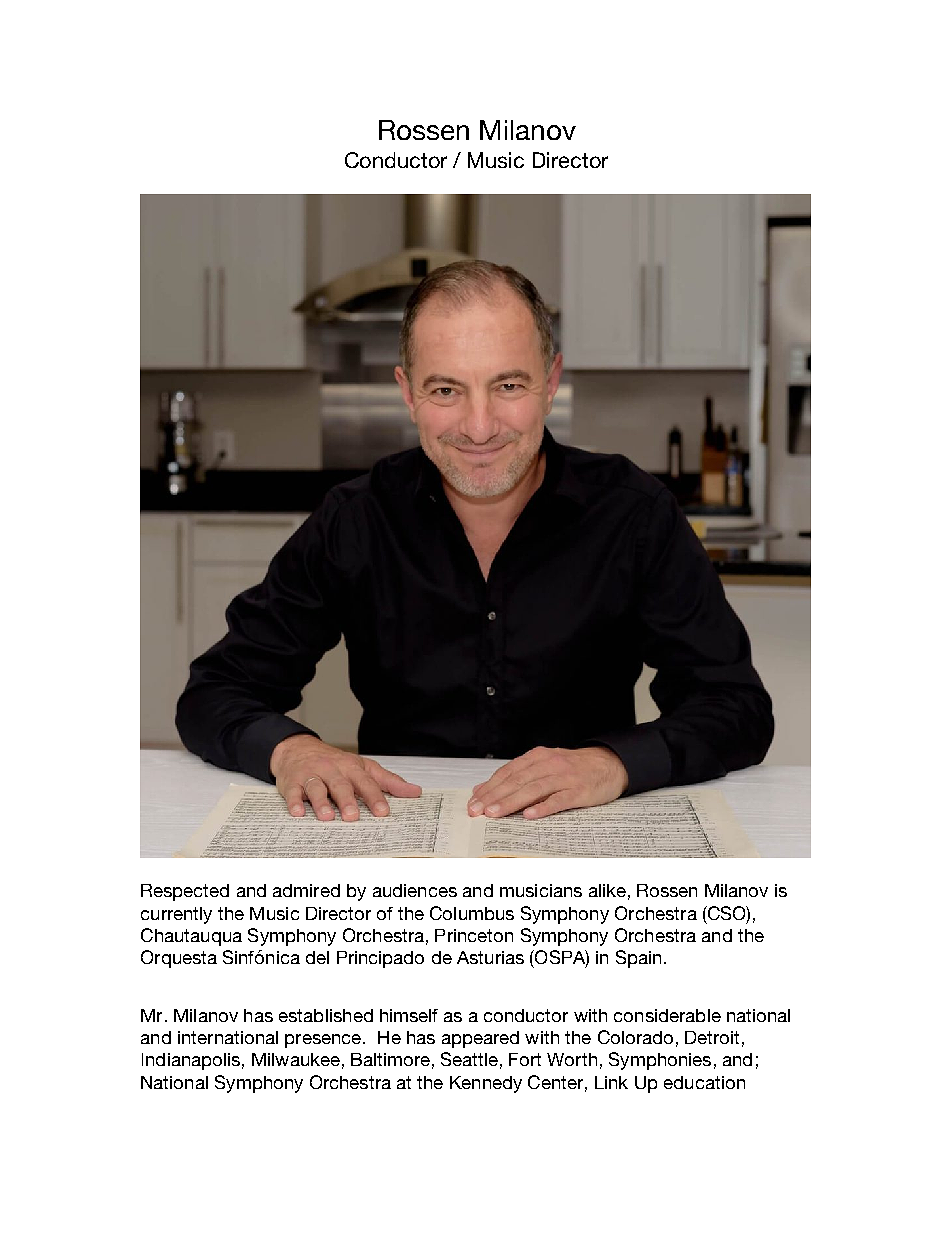 This screenshot has height=1233, width=952. Describe the element at coordinates (185, 892) in the screenshot. I see `Respected` at that location.
